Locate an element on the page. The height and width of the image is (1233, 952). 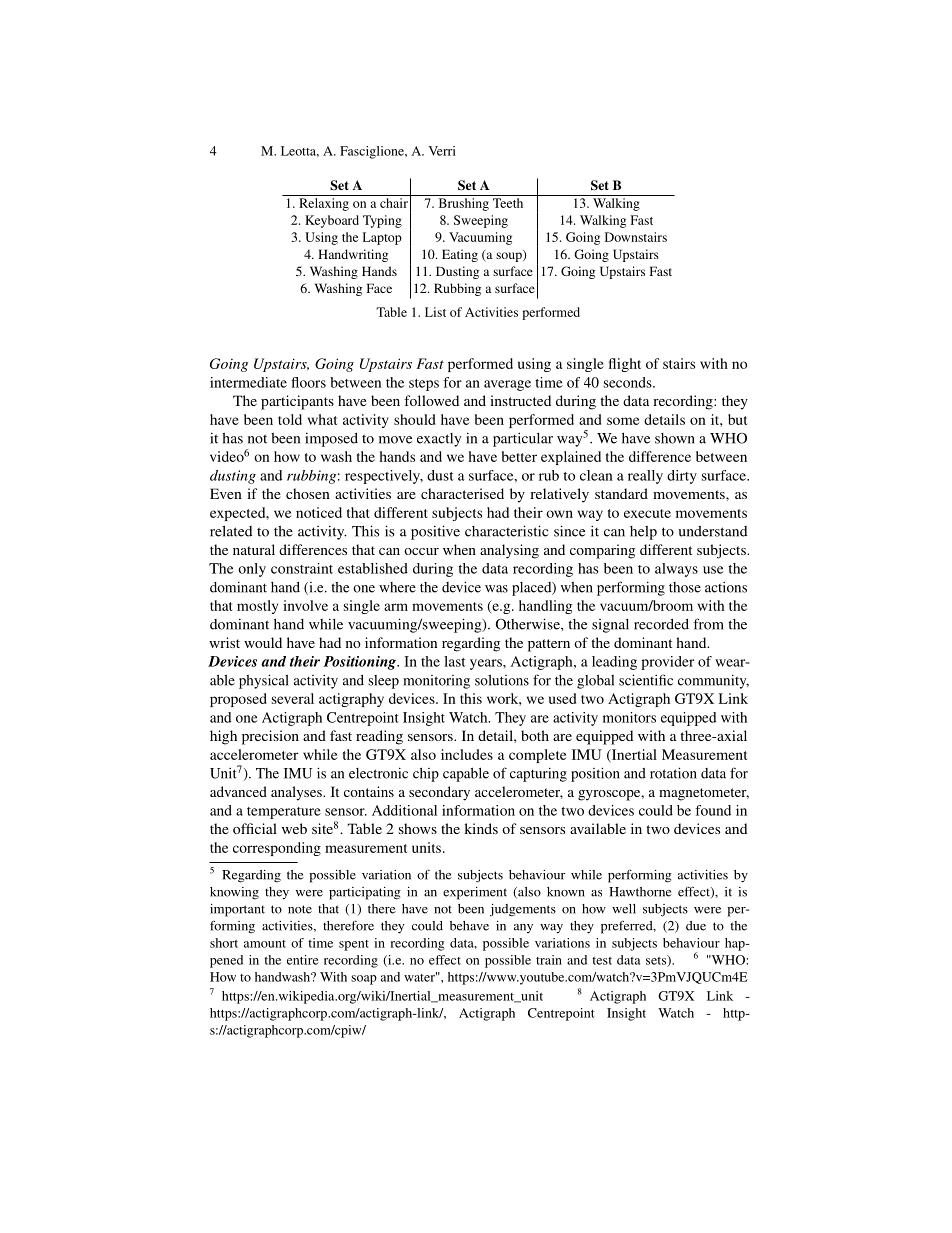
Keyboard is located at coordinates (332, 221).
